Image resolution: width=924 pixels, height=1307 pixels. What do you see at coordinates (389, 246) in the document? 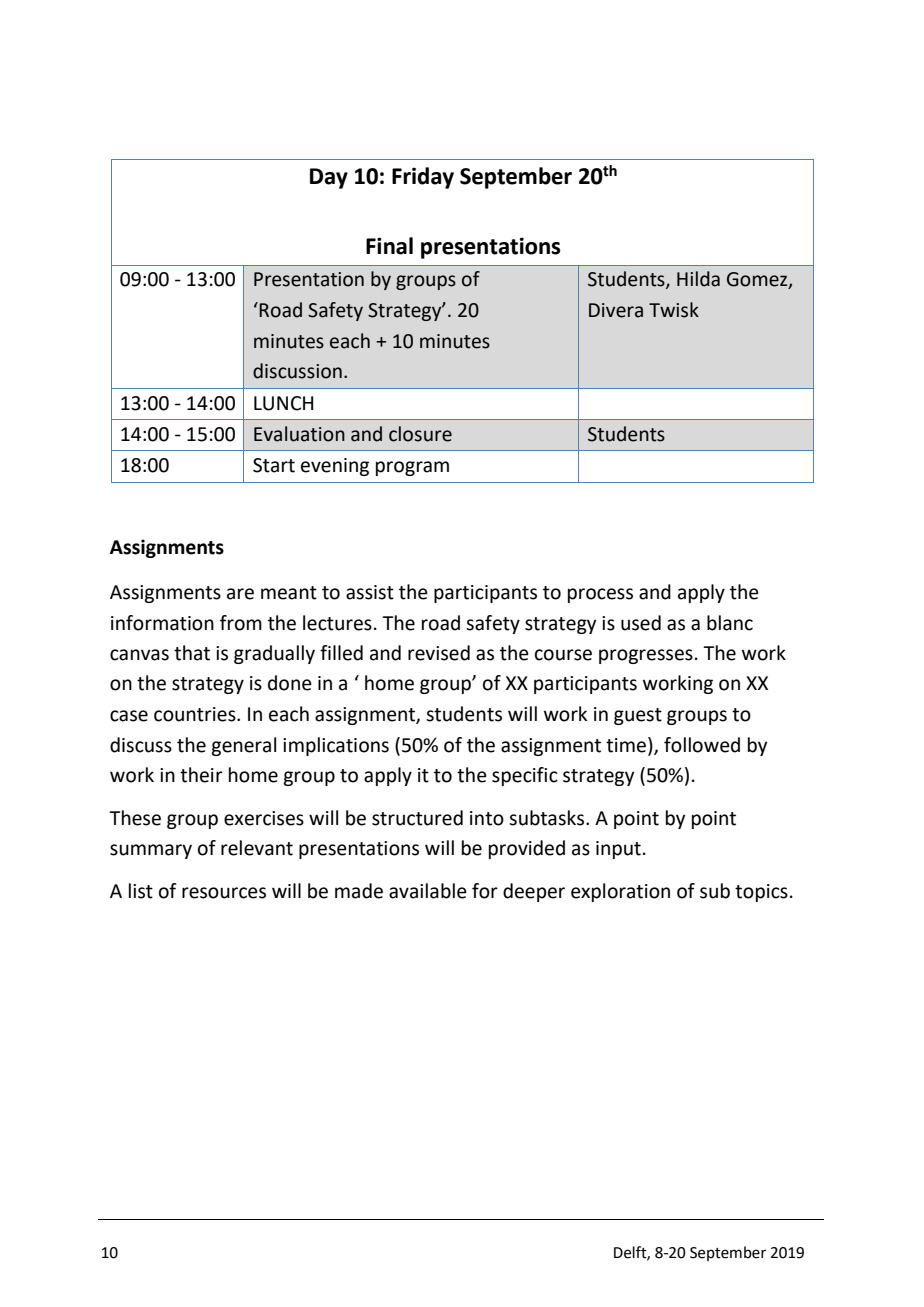
I see `Final` at bounding box center [389, 246].
